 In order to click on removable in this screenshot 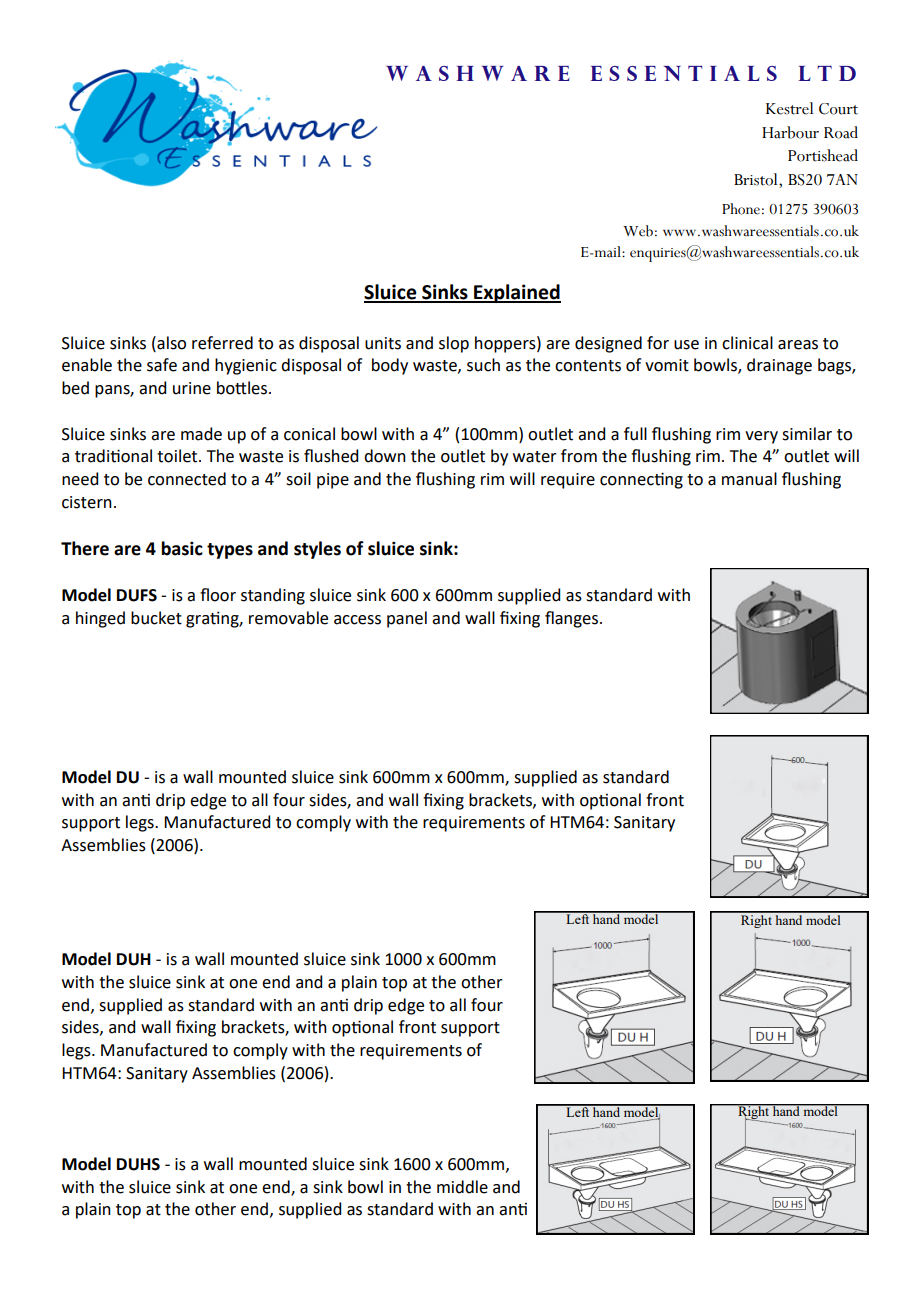, I will do `click(288, 618)`.
